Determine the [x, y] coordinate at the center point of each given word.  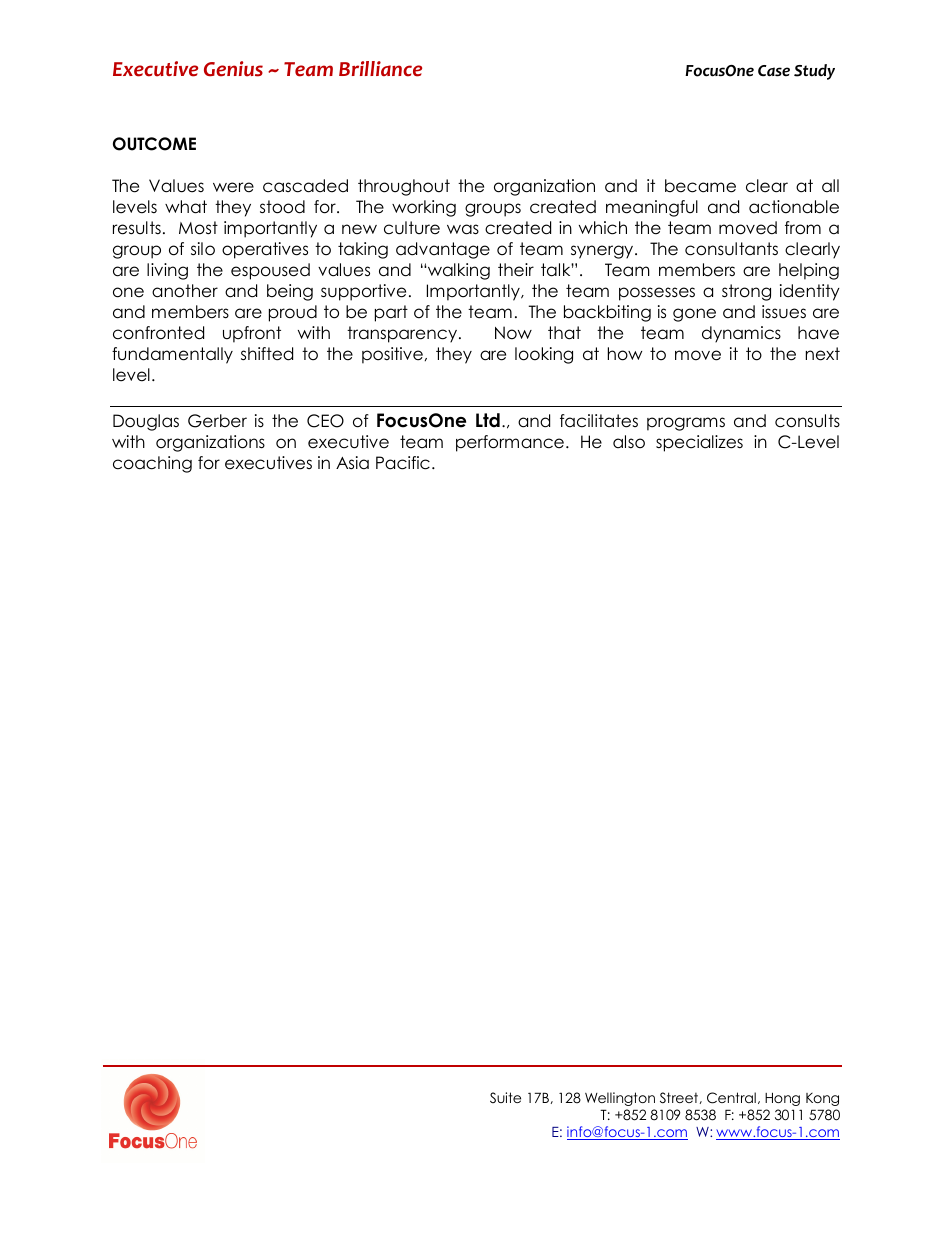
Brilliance [380, 69]
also [629, 442]
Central [731, 1098]
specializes [699, 443]
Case [774, 71]
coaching [152, 464]
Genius [233, 69]
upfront [252, 334]
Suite [505, 1097]
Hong [782, 1099]
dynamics [741, 334]
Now [513, 333]
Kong [822, 1099]
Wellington [620, 1099]
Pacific [403, 463]
